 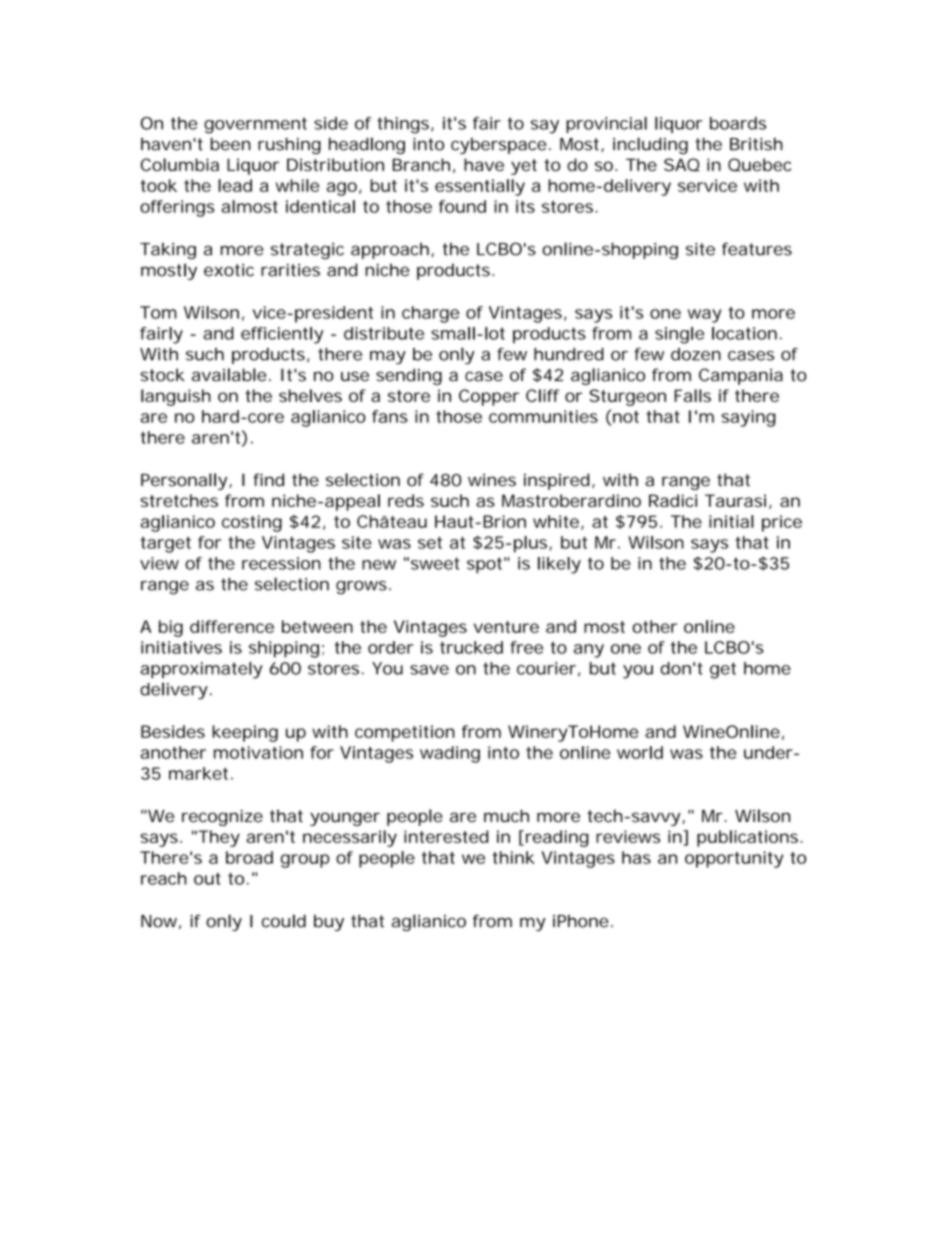 I want to click on costing, so click(x=252, y=523).
